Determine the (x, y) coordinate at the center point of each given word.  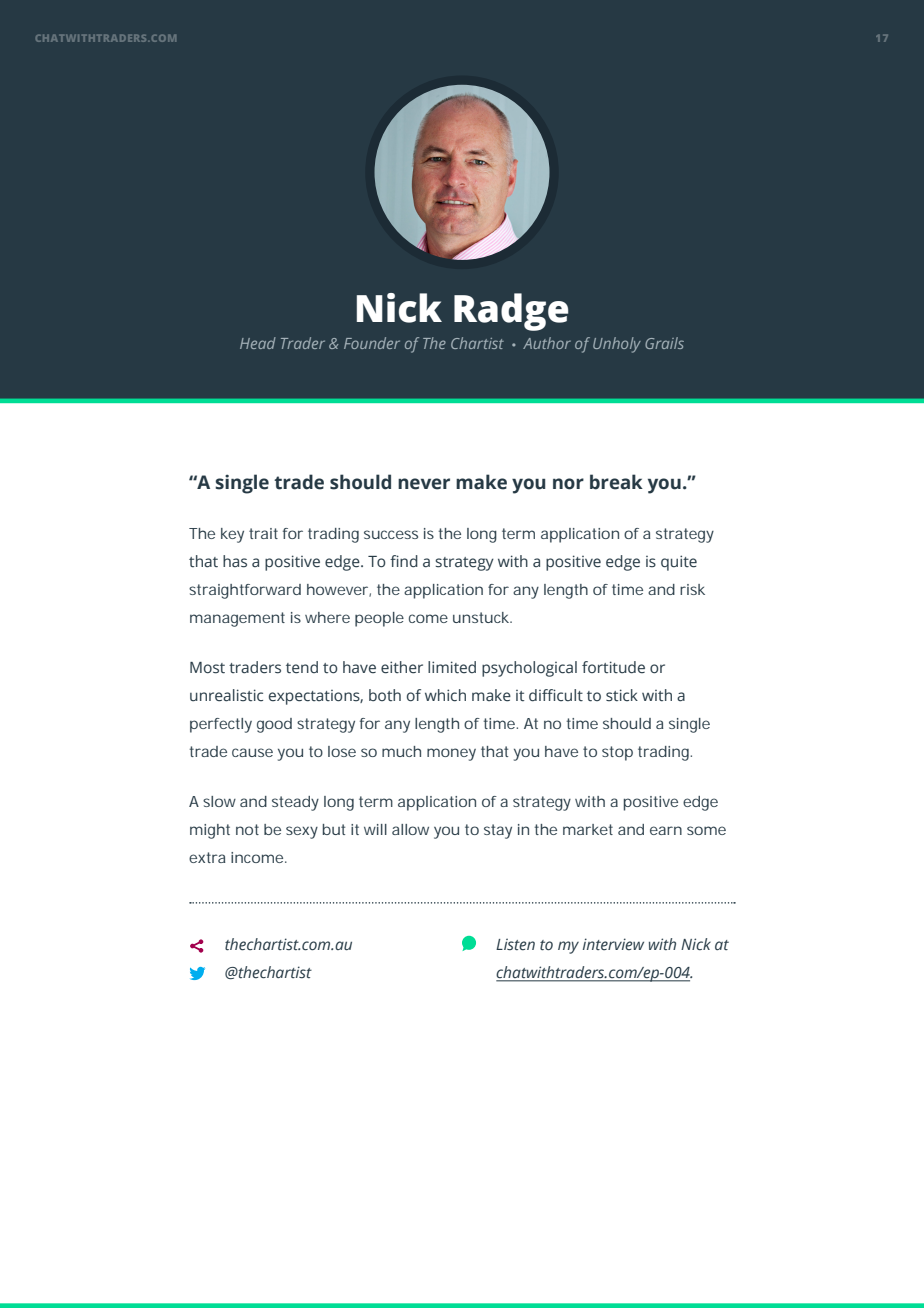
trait (263, 533)
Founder (372, 343)
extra (207, 857)
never (424, 484)
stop (617, 753)
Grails (664, 343)
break (616, 482)
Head (258, 343)
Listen (515, 944)
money (451, 754)
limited (452, 667)
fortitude (613, 667)
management (237, 619)
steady (295, 803)
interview (613, 944)
